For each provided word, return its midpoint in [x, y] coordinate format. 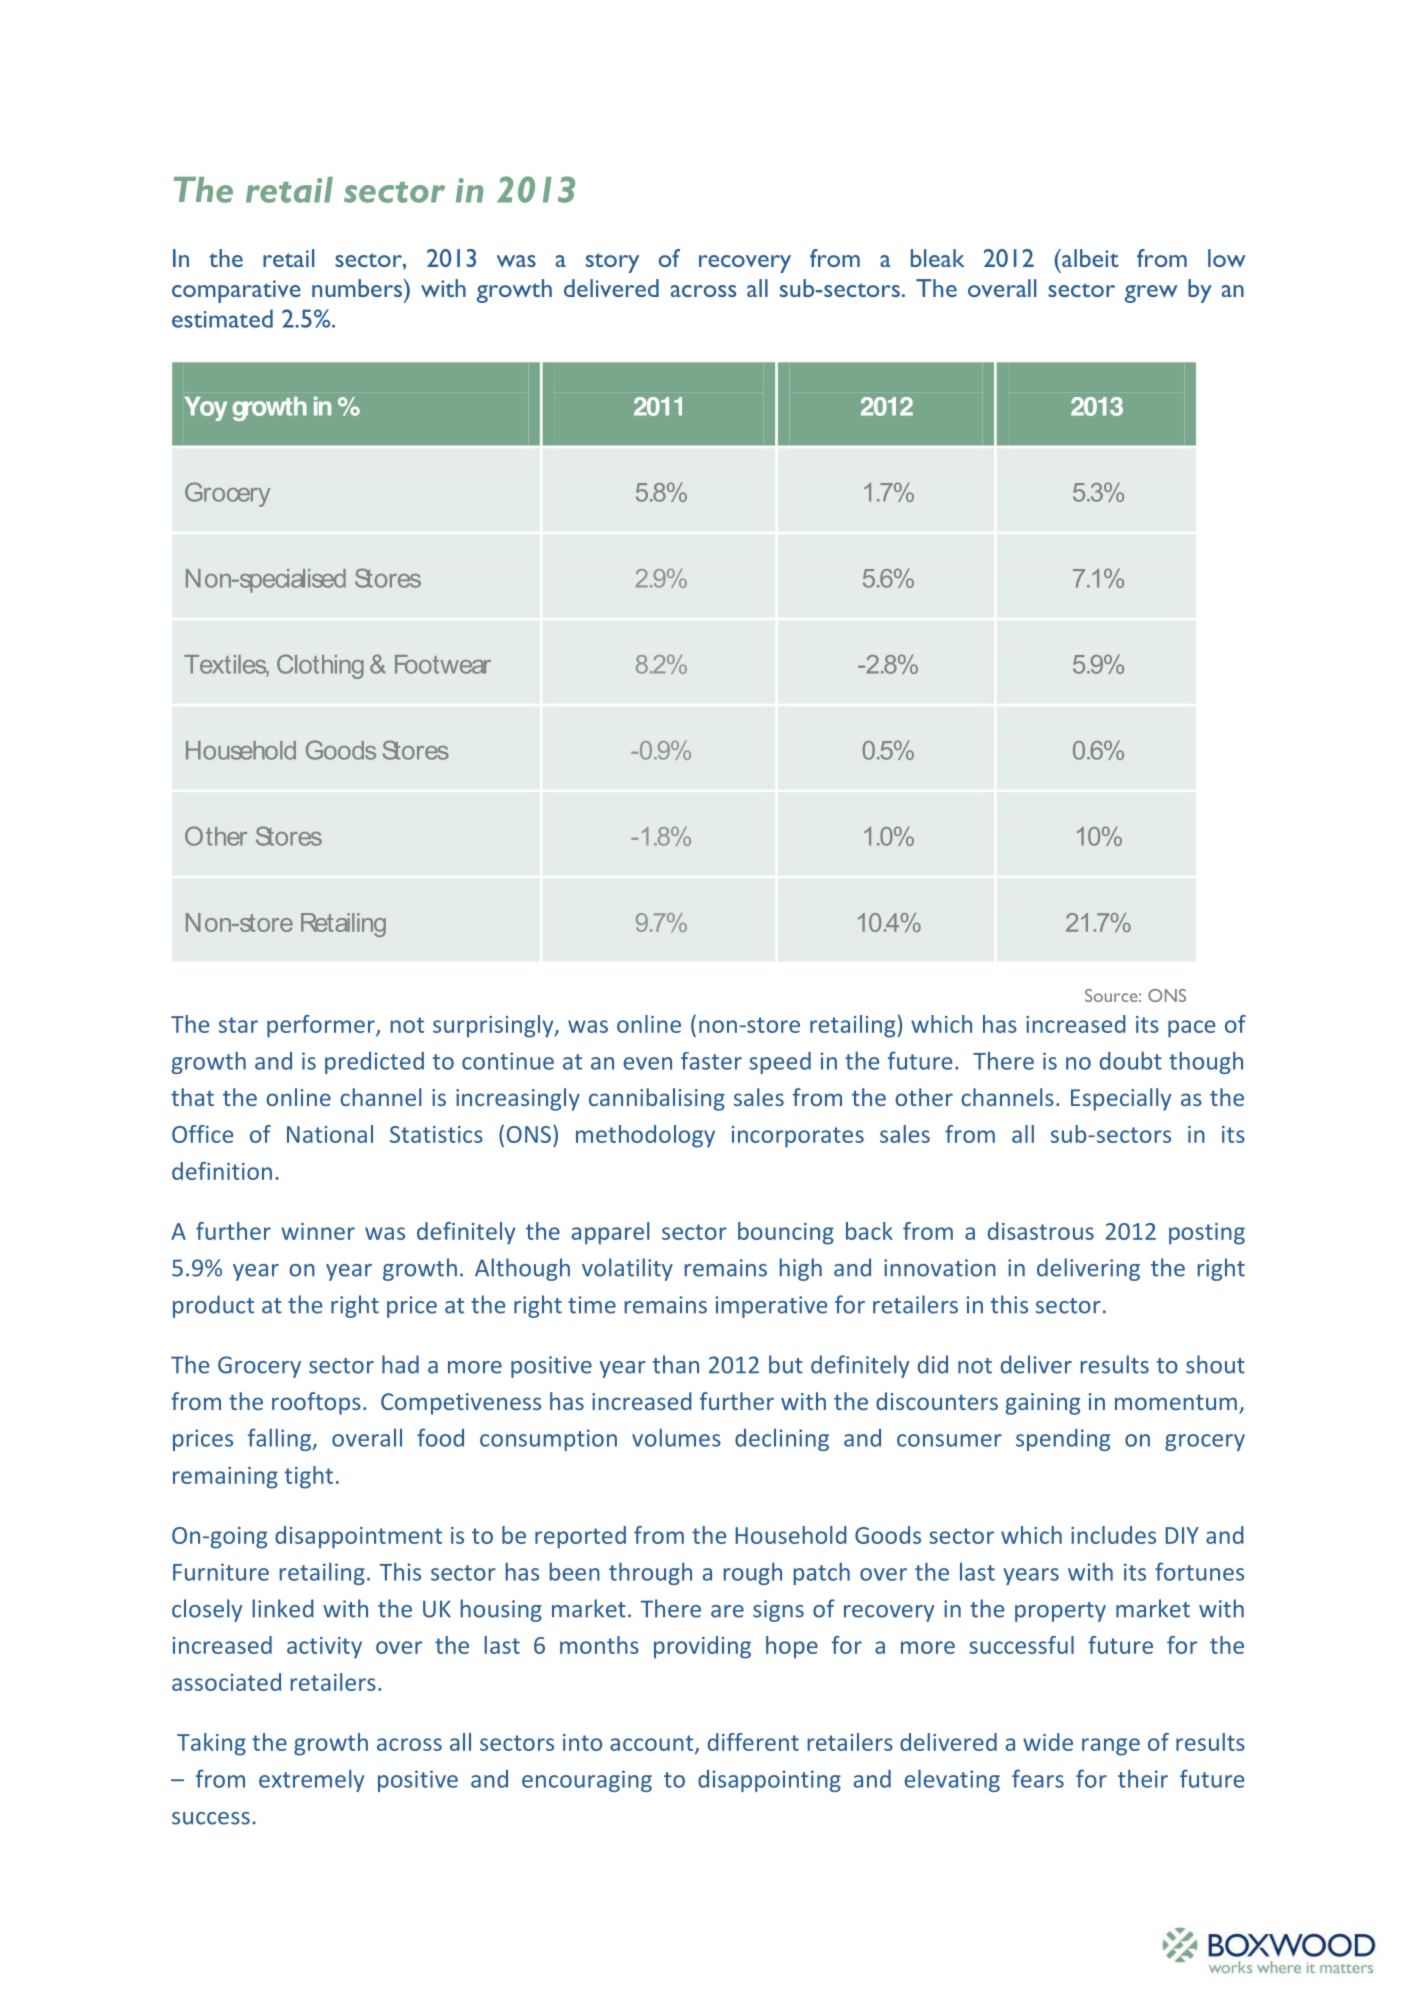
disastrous [1041, 1231]
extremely [311, 1780]
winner [318, 1231]
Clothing [320, 666]
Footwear [443, 664]
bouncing [786, 1233]
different [753, 1742]
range [1111, 1747]
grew [1151, 294]
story [612, 263]
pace [1191, 1029]
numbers [357, 288]
